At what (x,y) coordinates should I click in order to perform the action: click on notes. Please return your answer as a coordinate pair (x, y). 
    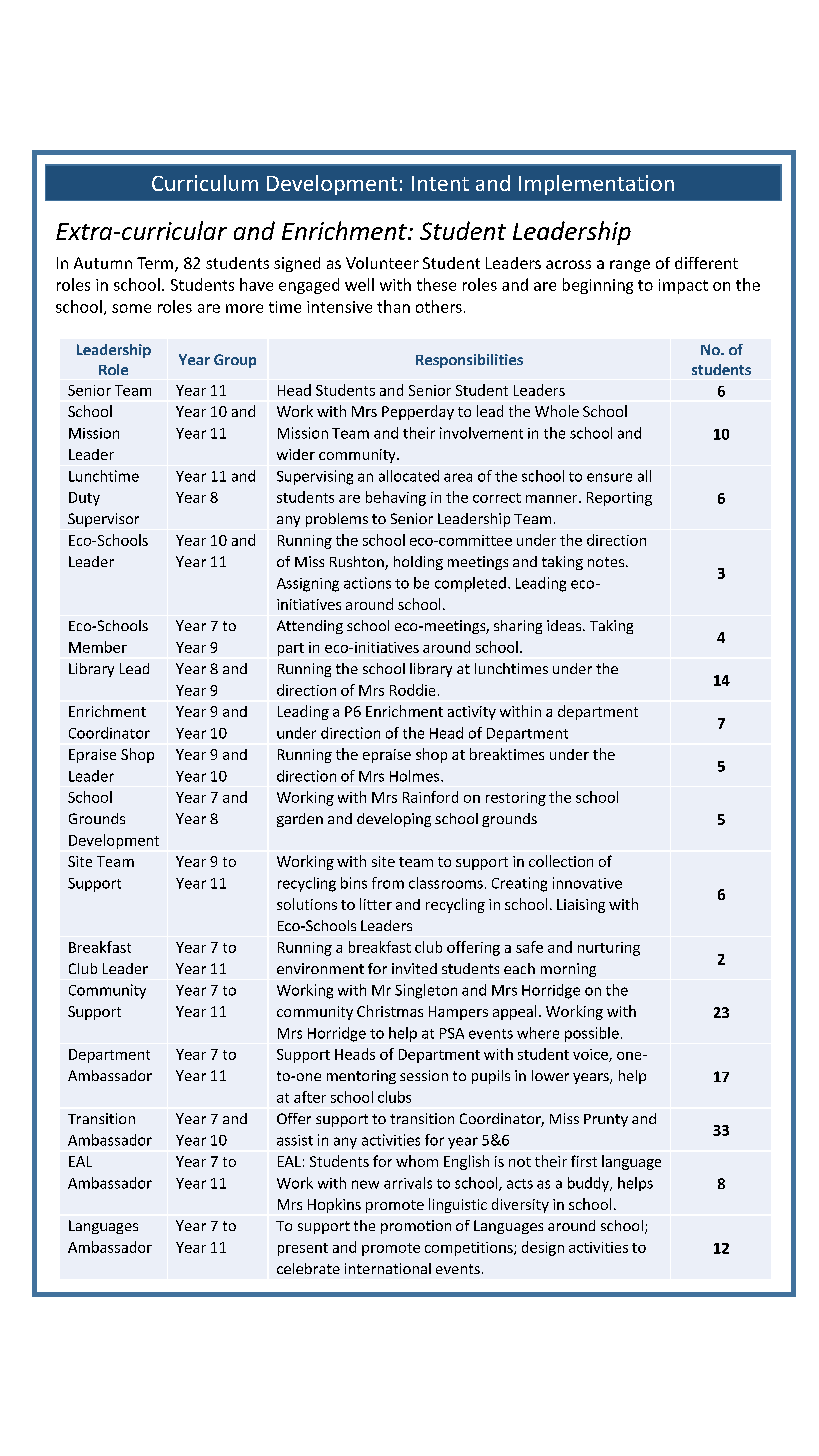
    Looking at the image, I should click on (607, 562).
